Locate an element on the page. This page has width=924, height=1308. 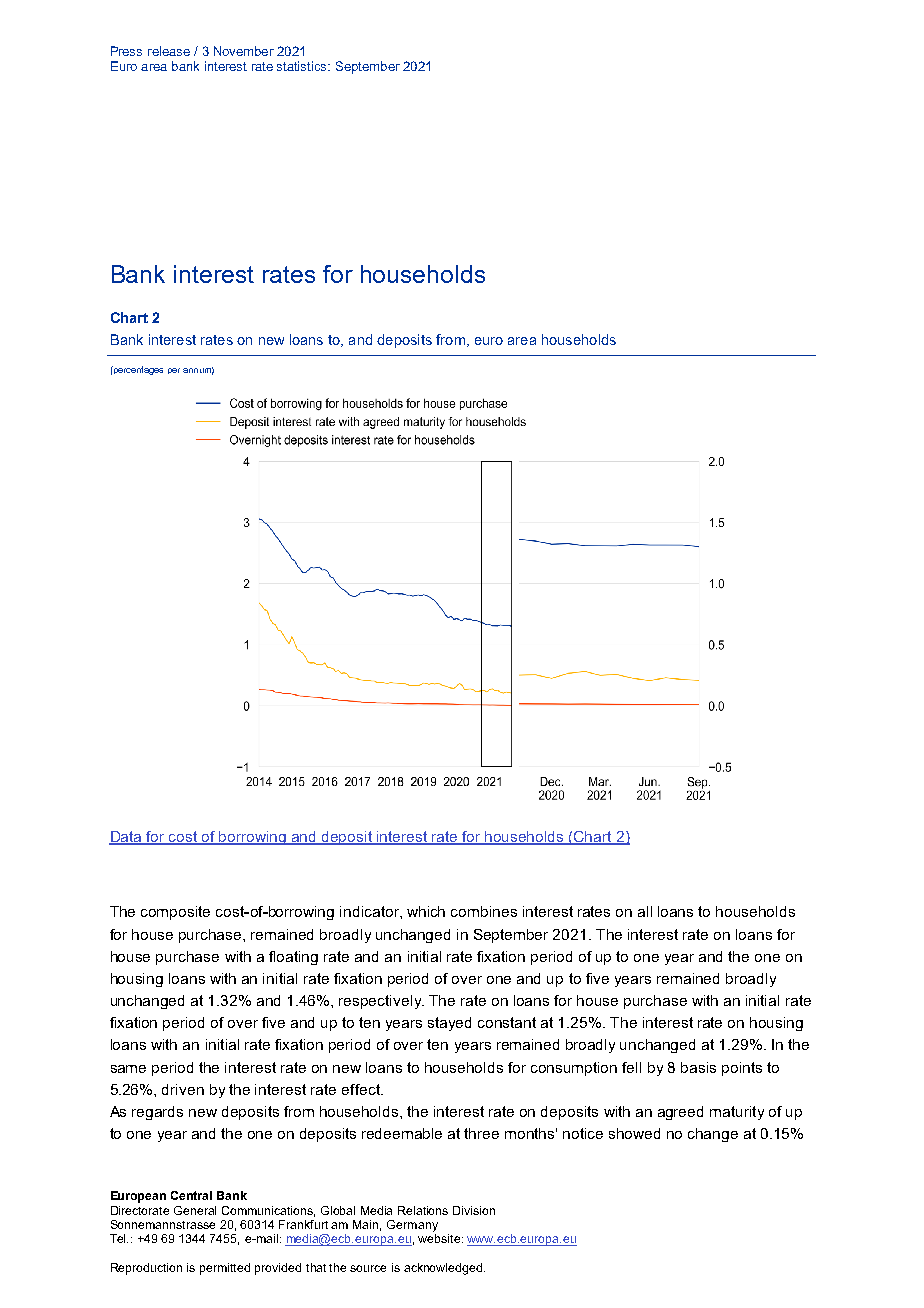
basis is located at coordinates (698, 1067).
